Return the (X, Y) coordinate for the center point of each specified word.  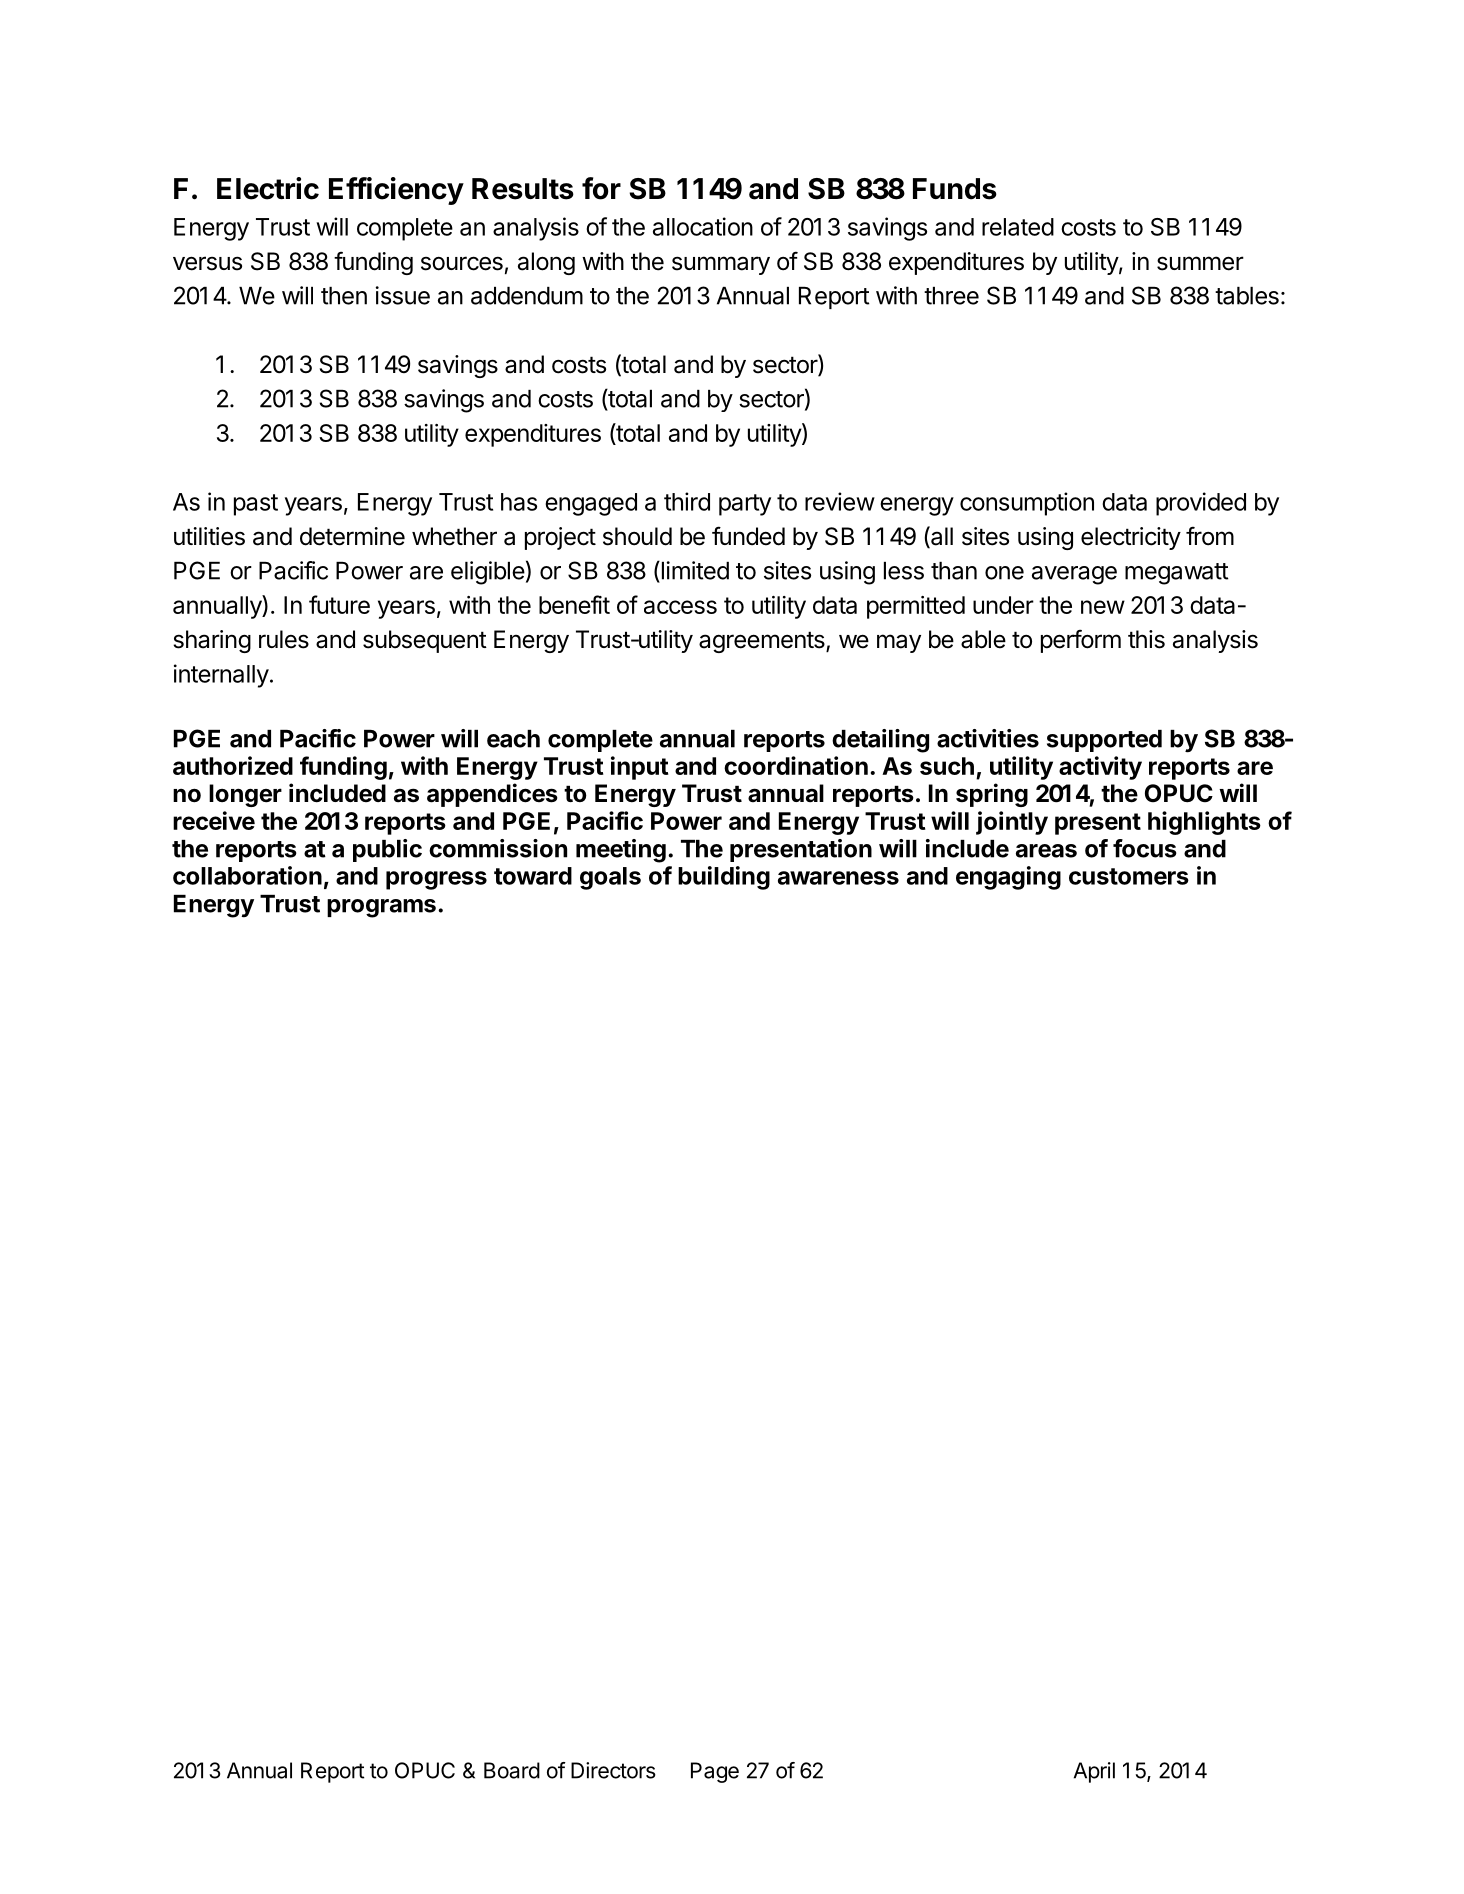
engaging (1008, 878)
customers (1129, 876)
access (680, 607)
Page (715, 1772)
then (344, 296)
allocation (703, 226)
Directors (613, 1770)
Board (512, 1770)
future (339, 604)
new (1103, 607)
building (724, 878)
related (1018, 227)
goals (610, 878)
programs (381, 908)
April (1094, 1772)
